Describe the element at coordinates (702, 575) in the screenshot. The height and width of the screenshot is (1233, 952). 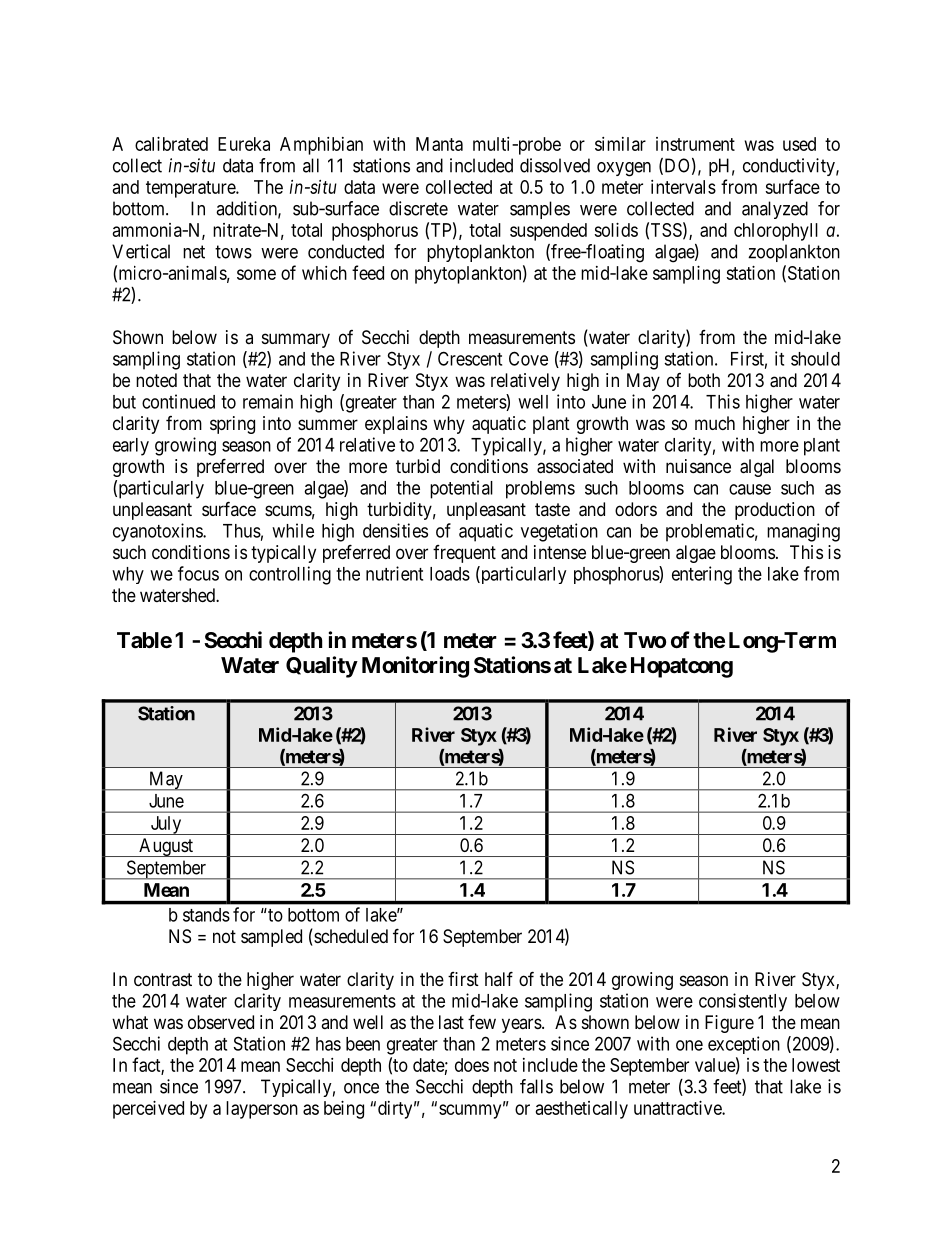
I see `entering` at that location.
